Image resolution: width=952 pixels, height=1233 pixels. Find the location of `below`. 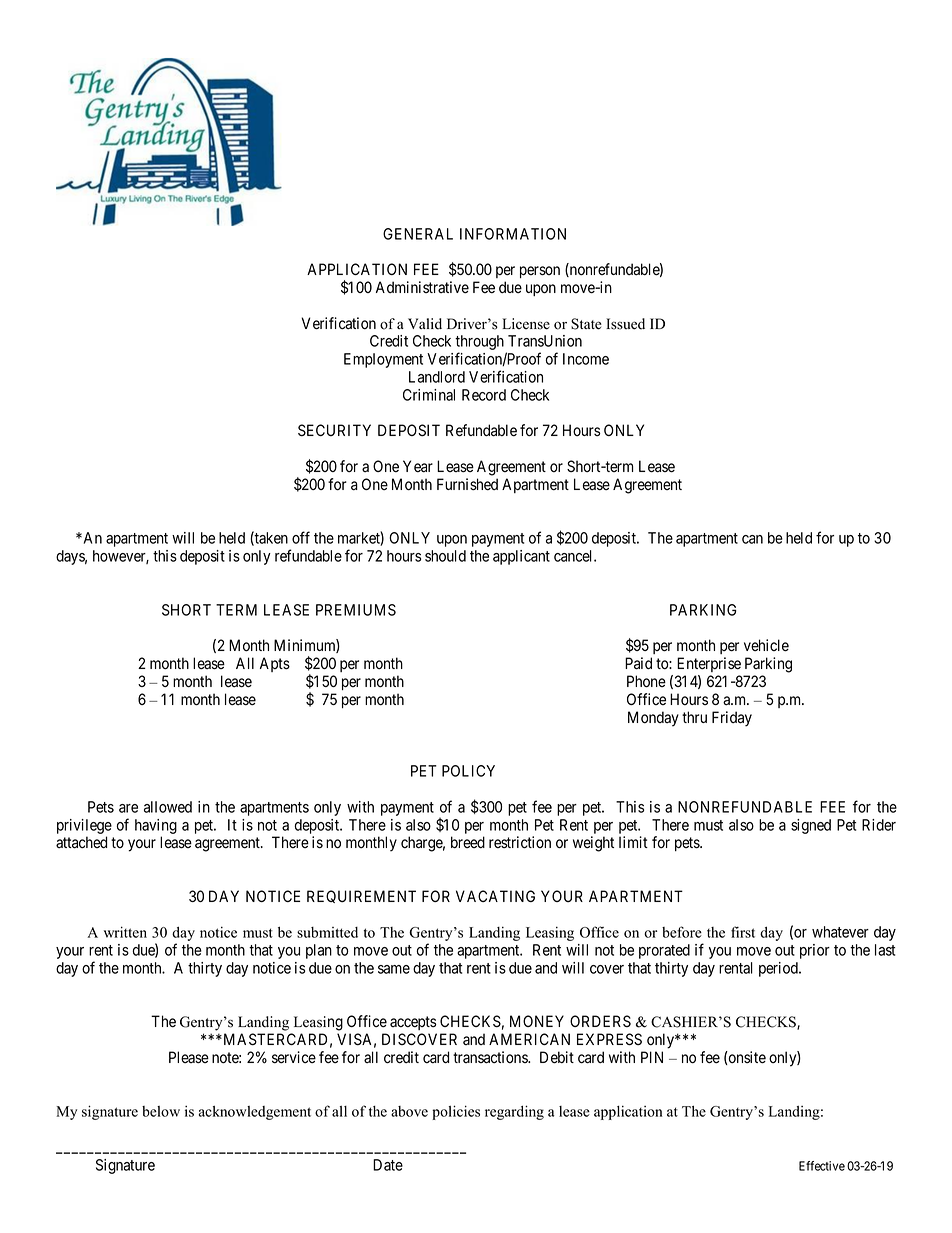

below is located at coordinates (161, 1111).
